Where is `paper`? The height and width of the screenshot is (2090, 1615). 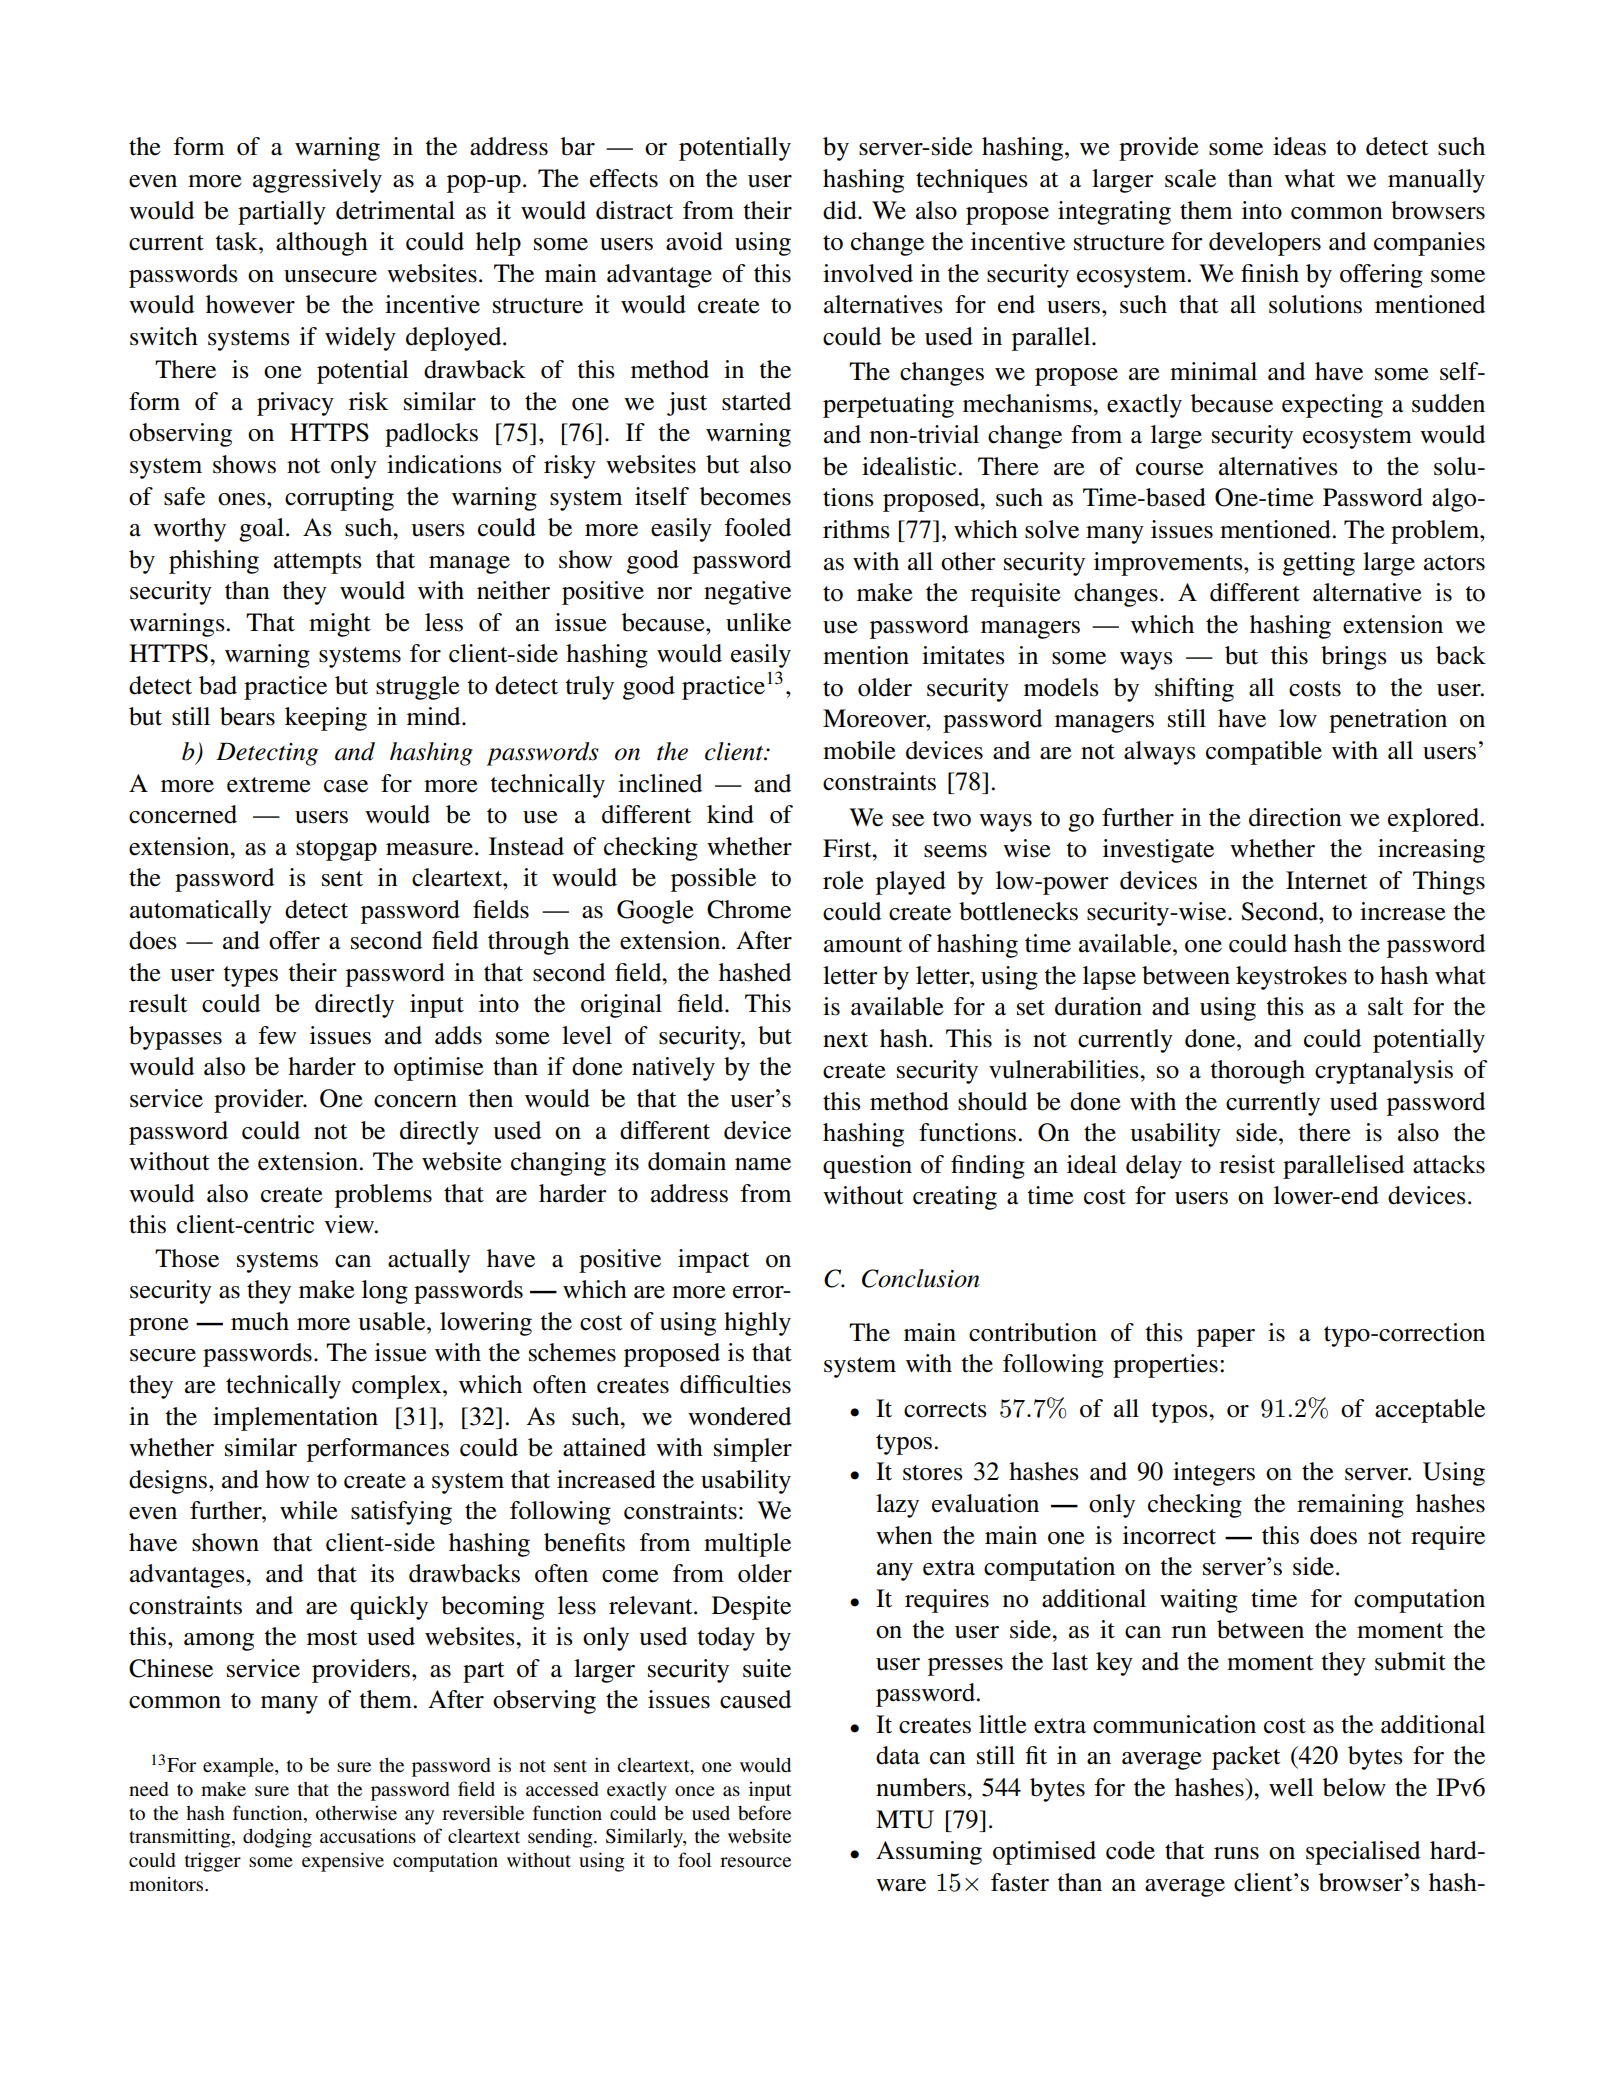 paper is located at coordinates (1226, 1338).
